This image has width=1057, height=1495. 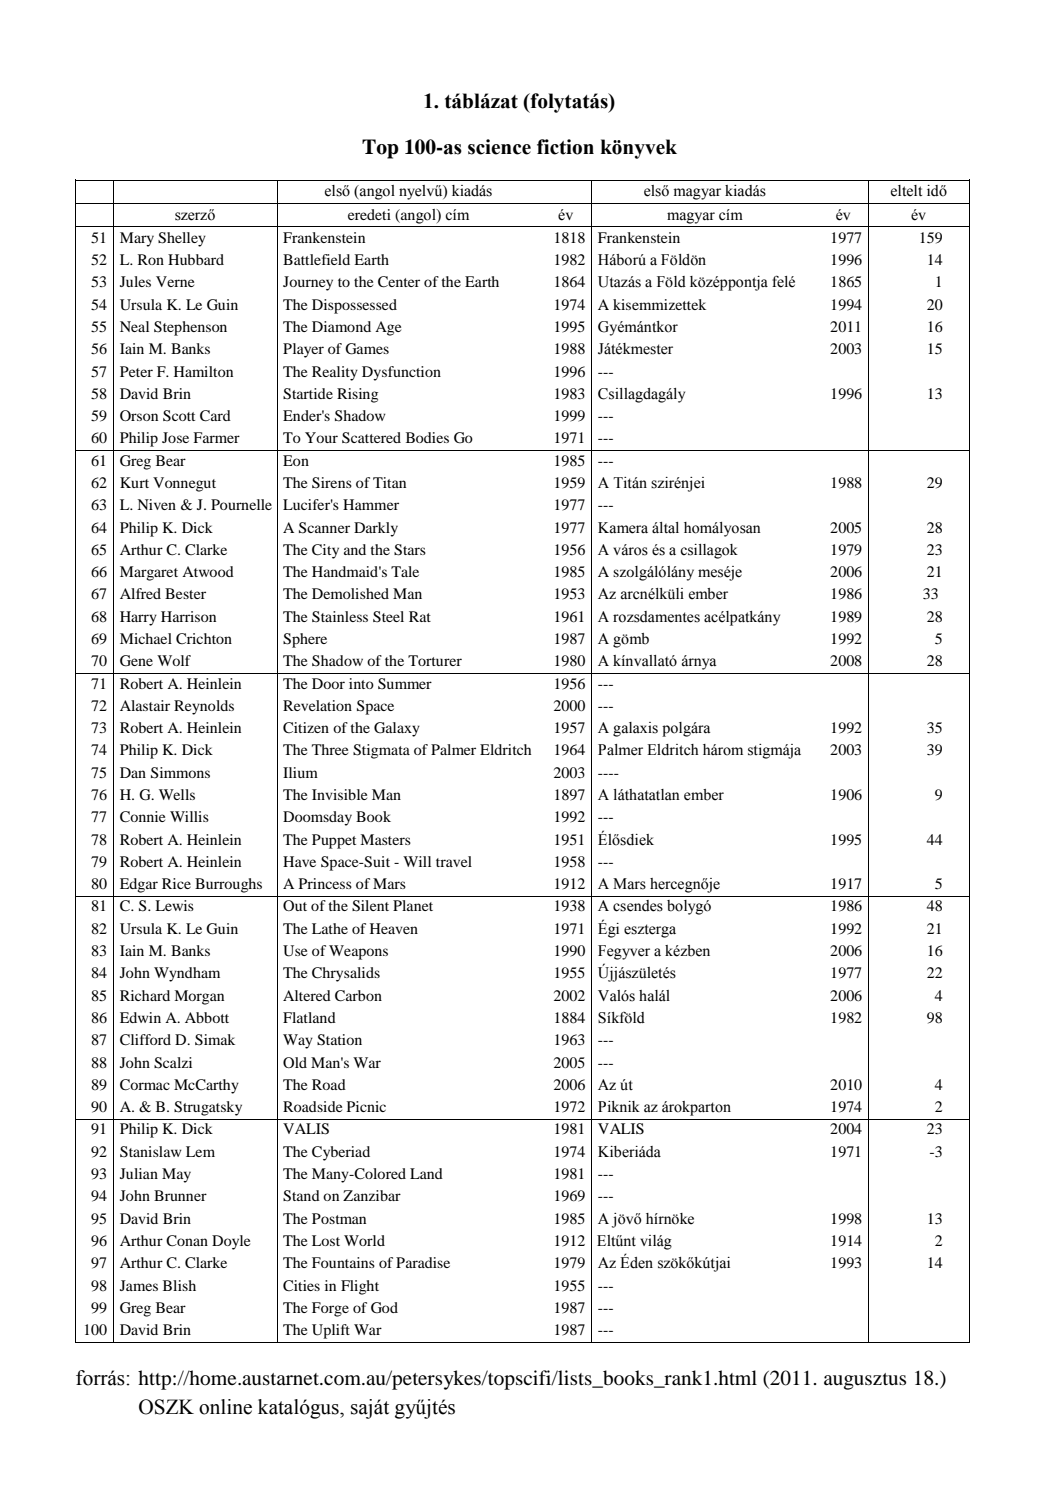 What do you see at coordinates (499, 147) in the image?
I see `science` at bounding box center [499, 147].
